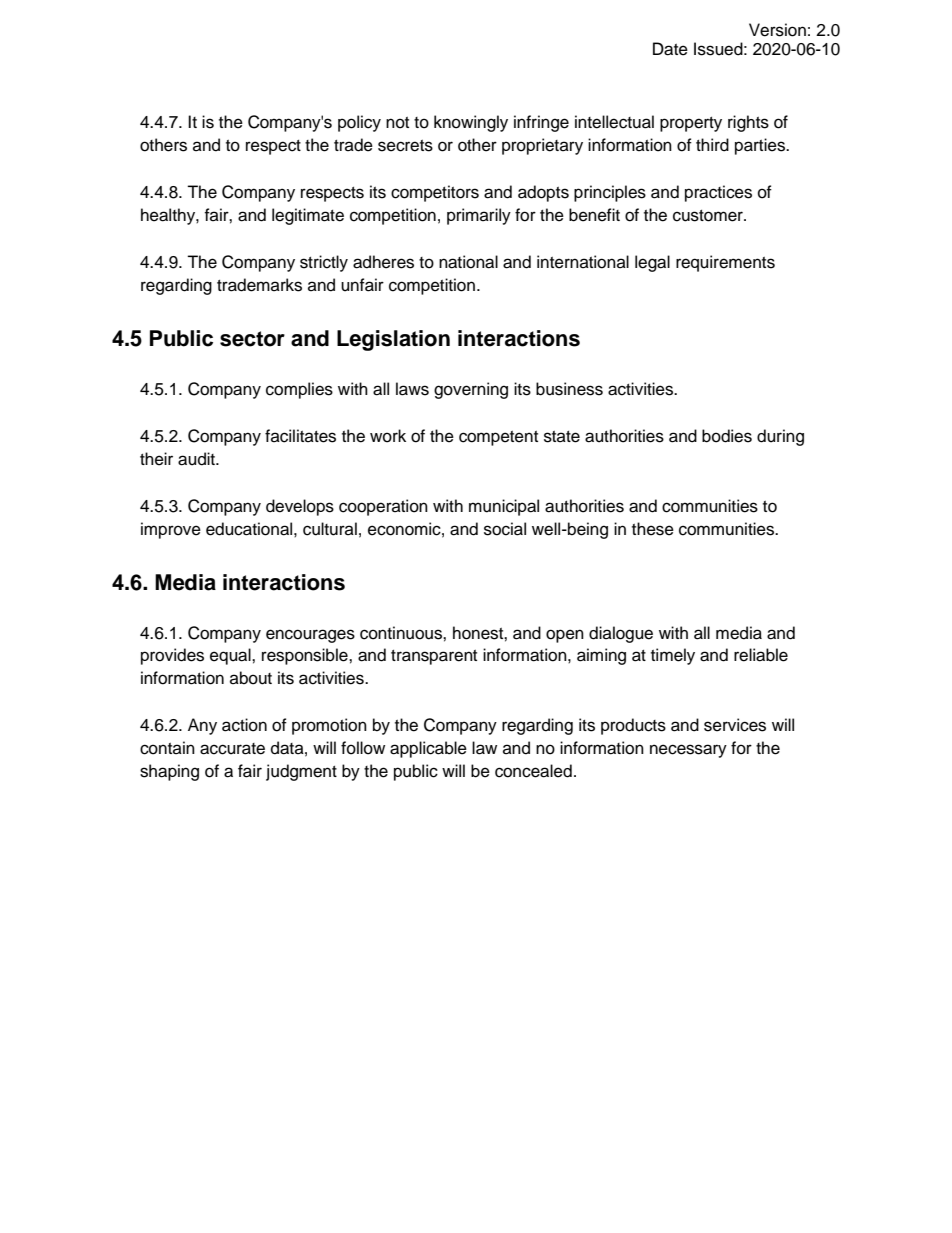 The height and width of the screenshot is (1233, 952). What do you see at coordinates (688, 751) in the screenshot?
I see `necessary` at bounding box center [688, 751].
